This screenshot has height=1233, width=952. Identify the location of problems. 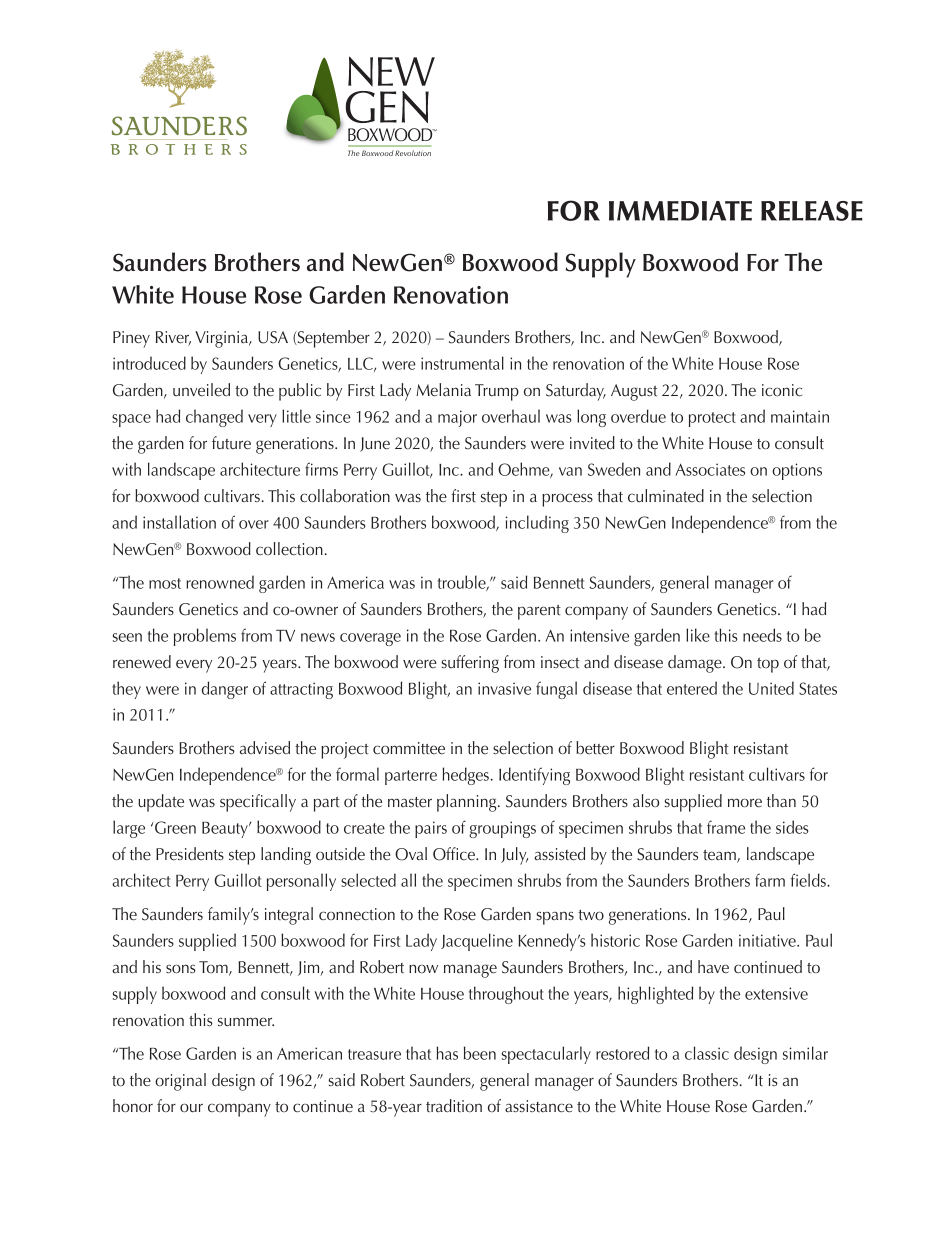
(205, 637).
